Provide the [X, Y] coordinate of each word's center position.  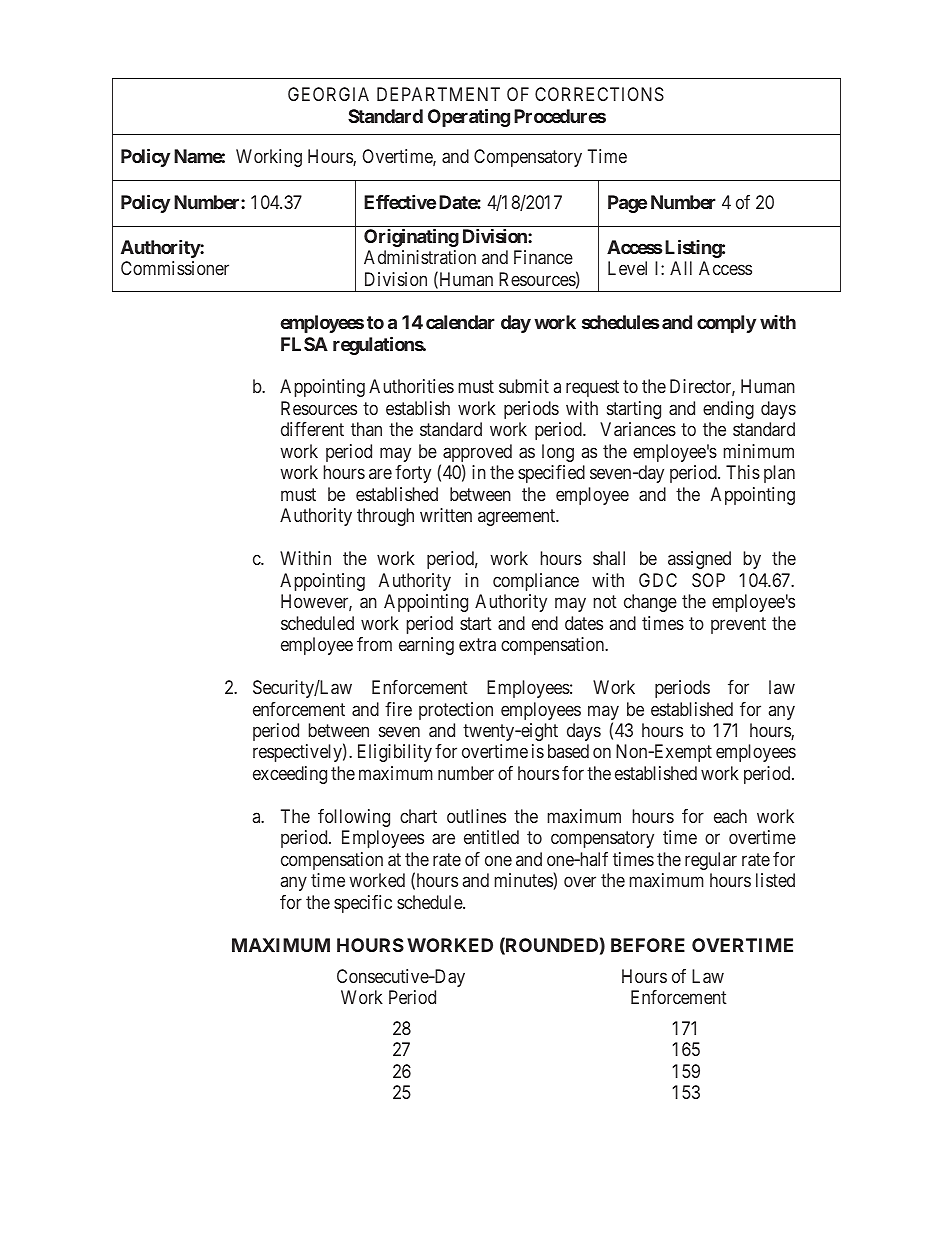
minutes [524, 880]
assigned [699, 560]
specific [363, 904]
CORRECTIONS [599, 94]
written [446, 515]
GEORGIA [328, 94]
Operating [469, 117]
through [385, 517]
